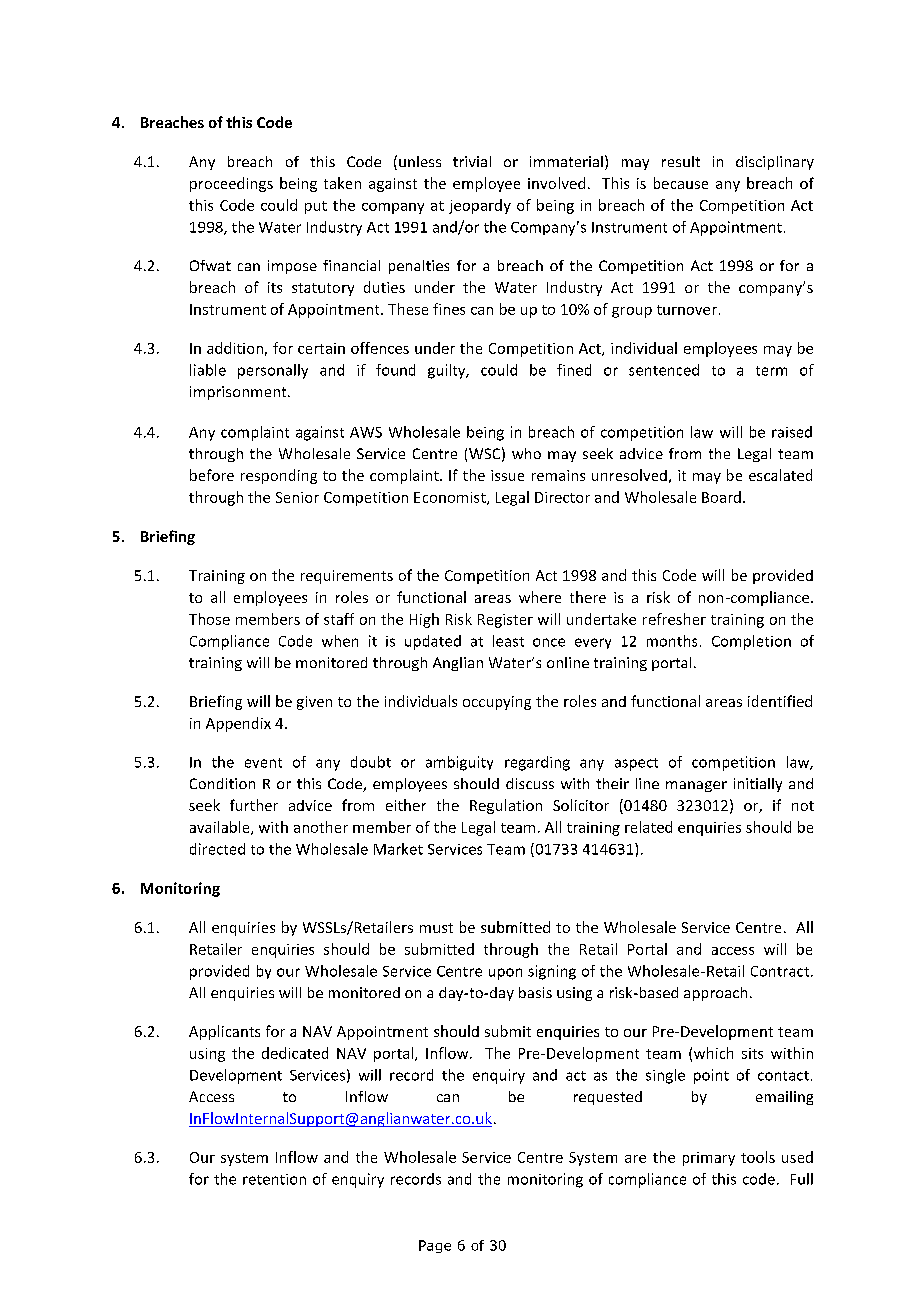 The image size is (924, 1308). What do you see at coordinates (435, 1246) in the screenshot?
I see `Page` at bounding box center [435, 1246].
